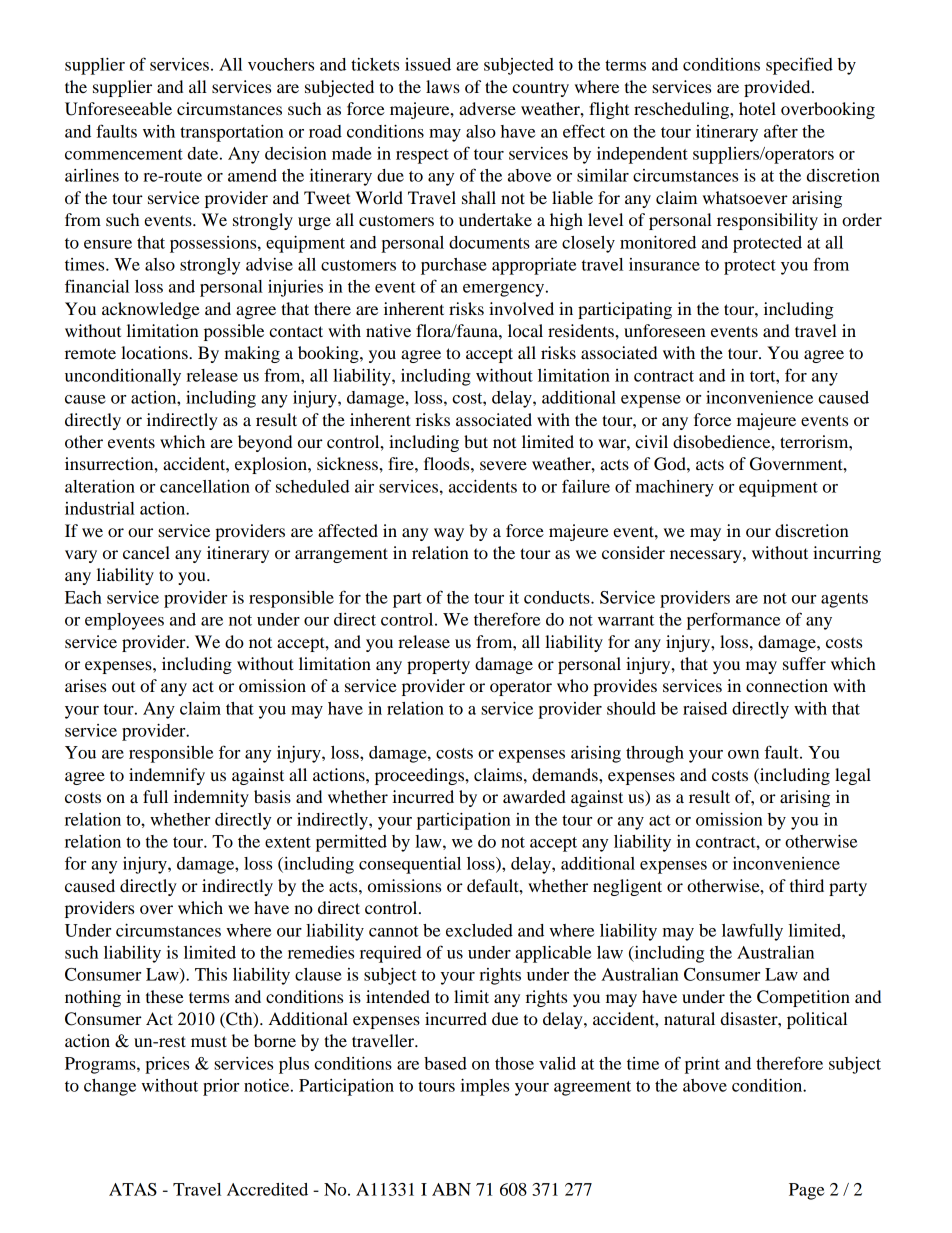 This screenshot has height=1233, width=952. What do you see at coordinates (743, 754) in the screenshot?
I see `own` at bounding box center [743, 754].
